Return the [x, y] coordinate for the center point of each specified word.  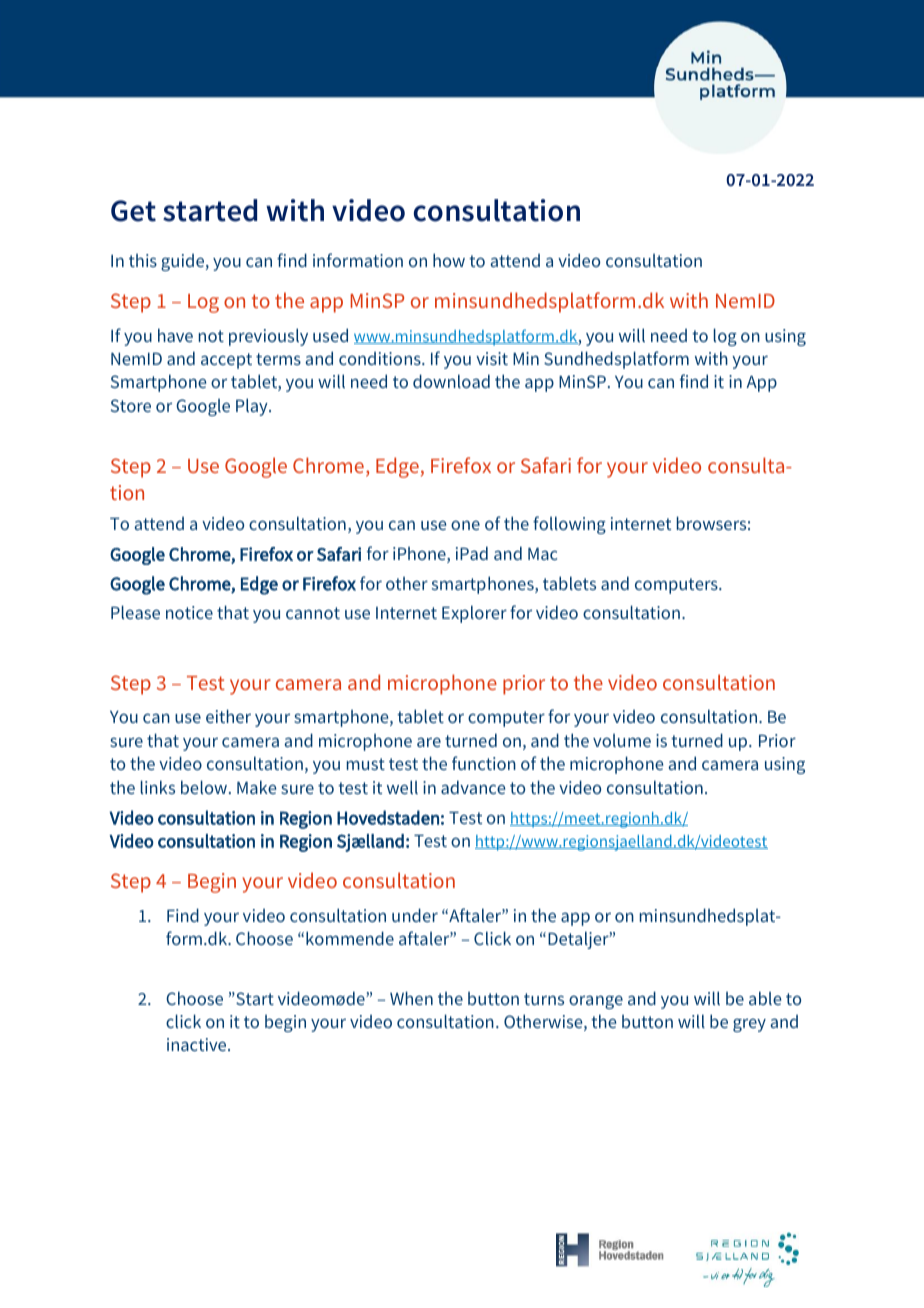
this [143, 260]
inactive [198, 1044]
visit [492, 358]
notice [189, 612]
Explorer [474, 614]
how [449, 260]
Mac [542, 554]
